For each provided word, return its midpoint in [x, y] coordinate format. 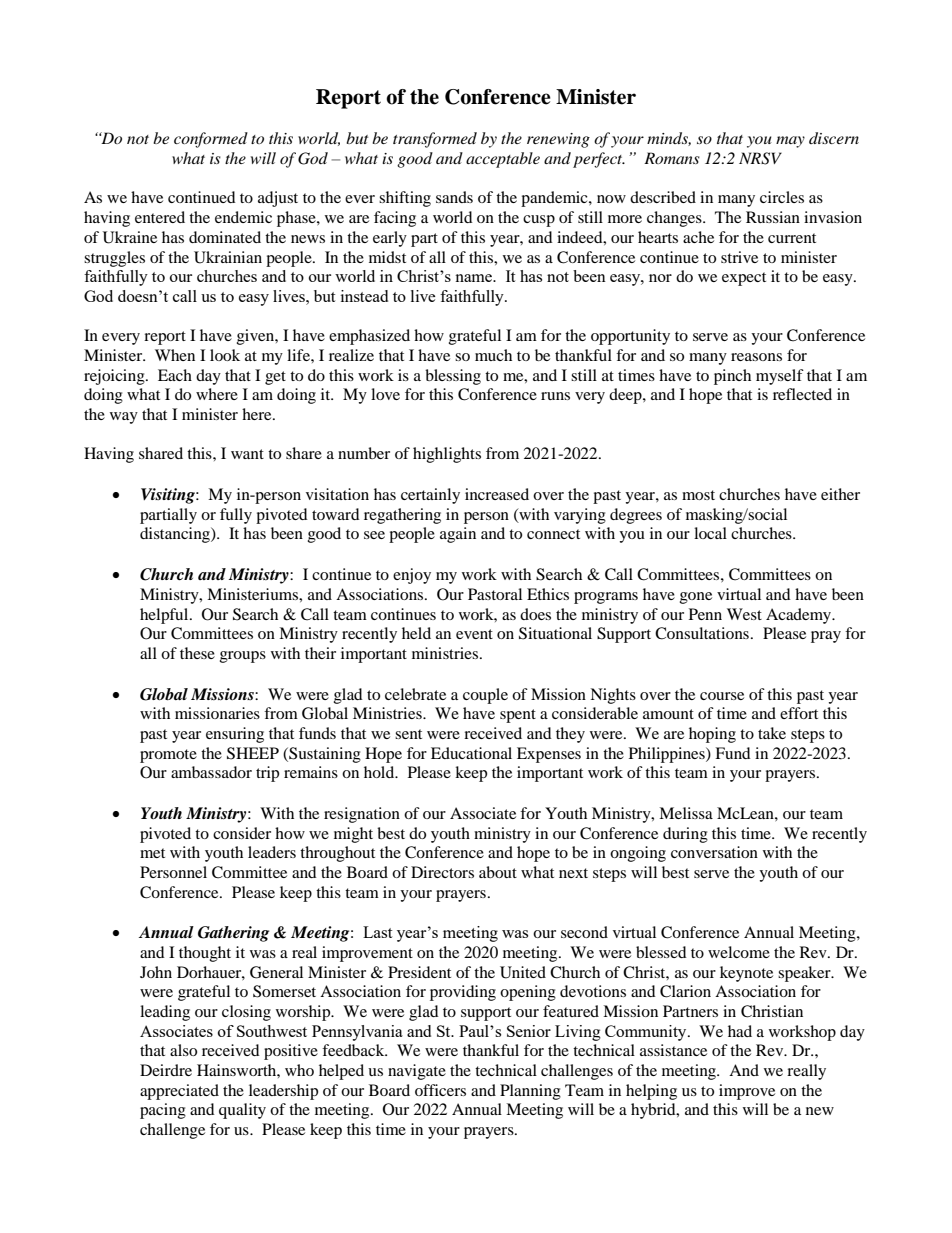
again [458, 535]
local [710, 533]
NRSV [760, 158]
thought [205, 954]
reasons [756, 357]
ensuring [235, 735]
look [225, 355]
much [493, 355]
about [498, 872]
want [247, 454]
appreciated [179, 1092]
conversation [714, 852]
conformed [211, 140]
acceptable [503, 160]
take [772, 733]
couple [485, 696]
